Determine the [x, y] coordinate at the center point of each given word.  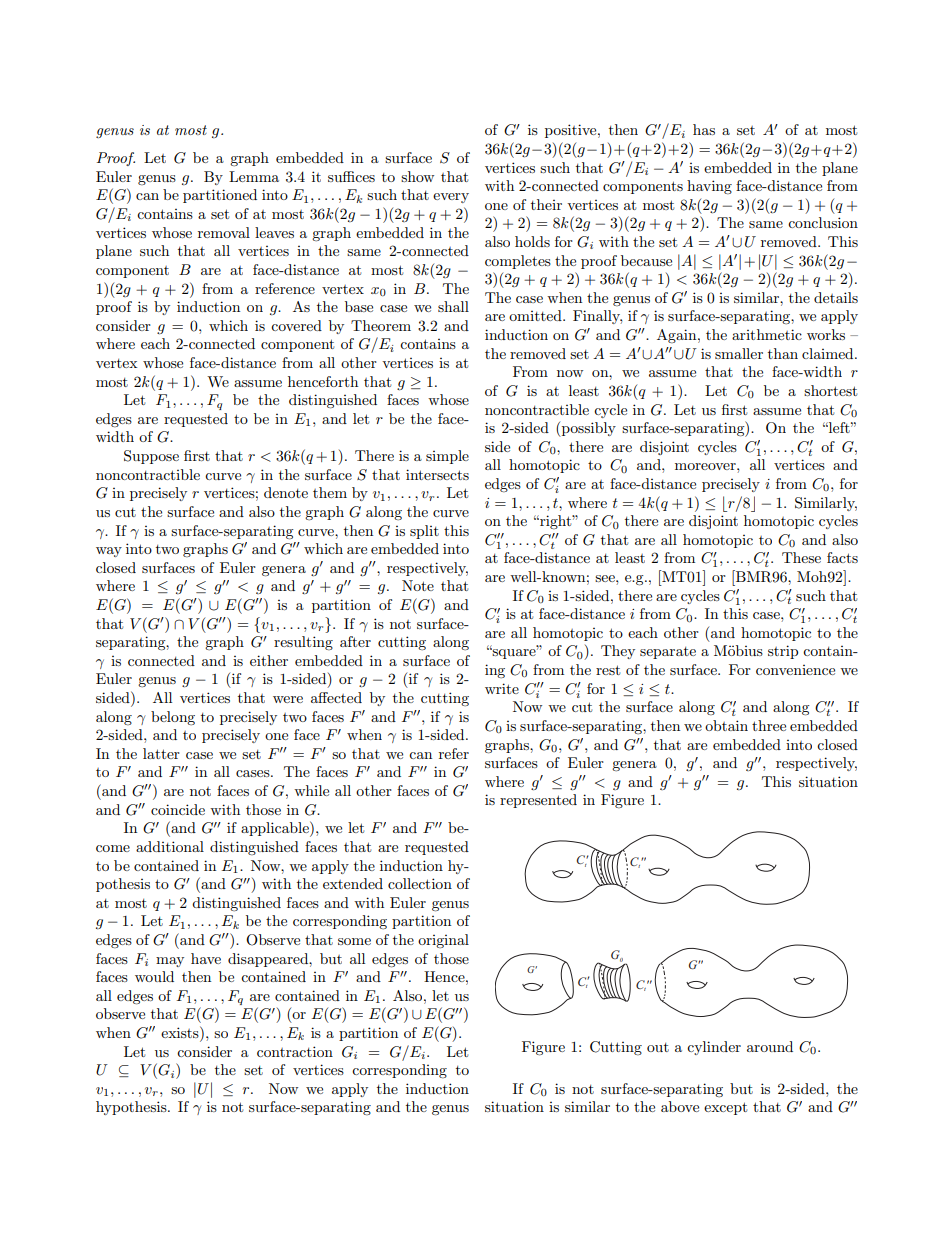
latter [161, 753]
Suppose [151, 457]
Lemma [254, 176]
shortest [830, 390]
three [769, 725]
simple [447, 457]
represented [538, 801]
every [451, 198]
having [709, 187]
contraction [295, 1051]
